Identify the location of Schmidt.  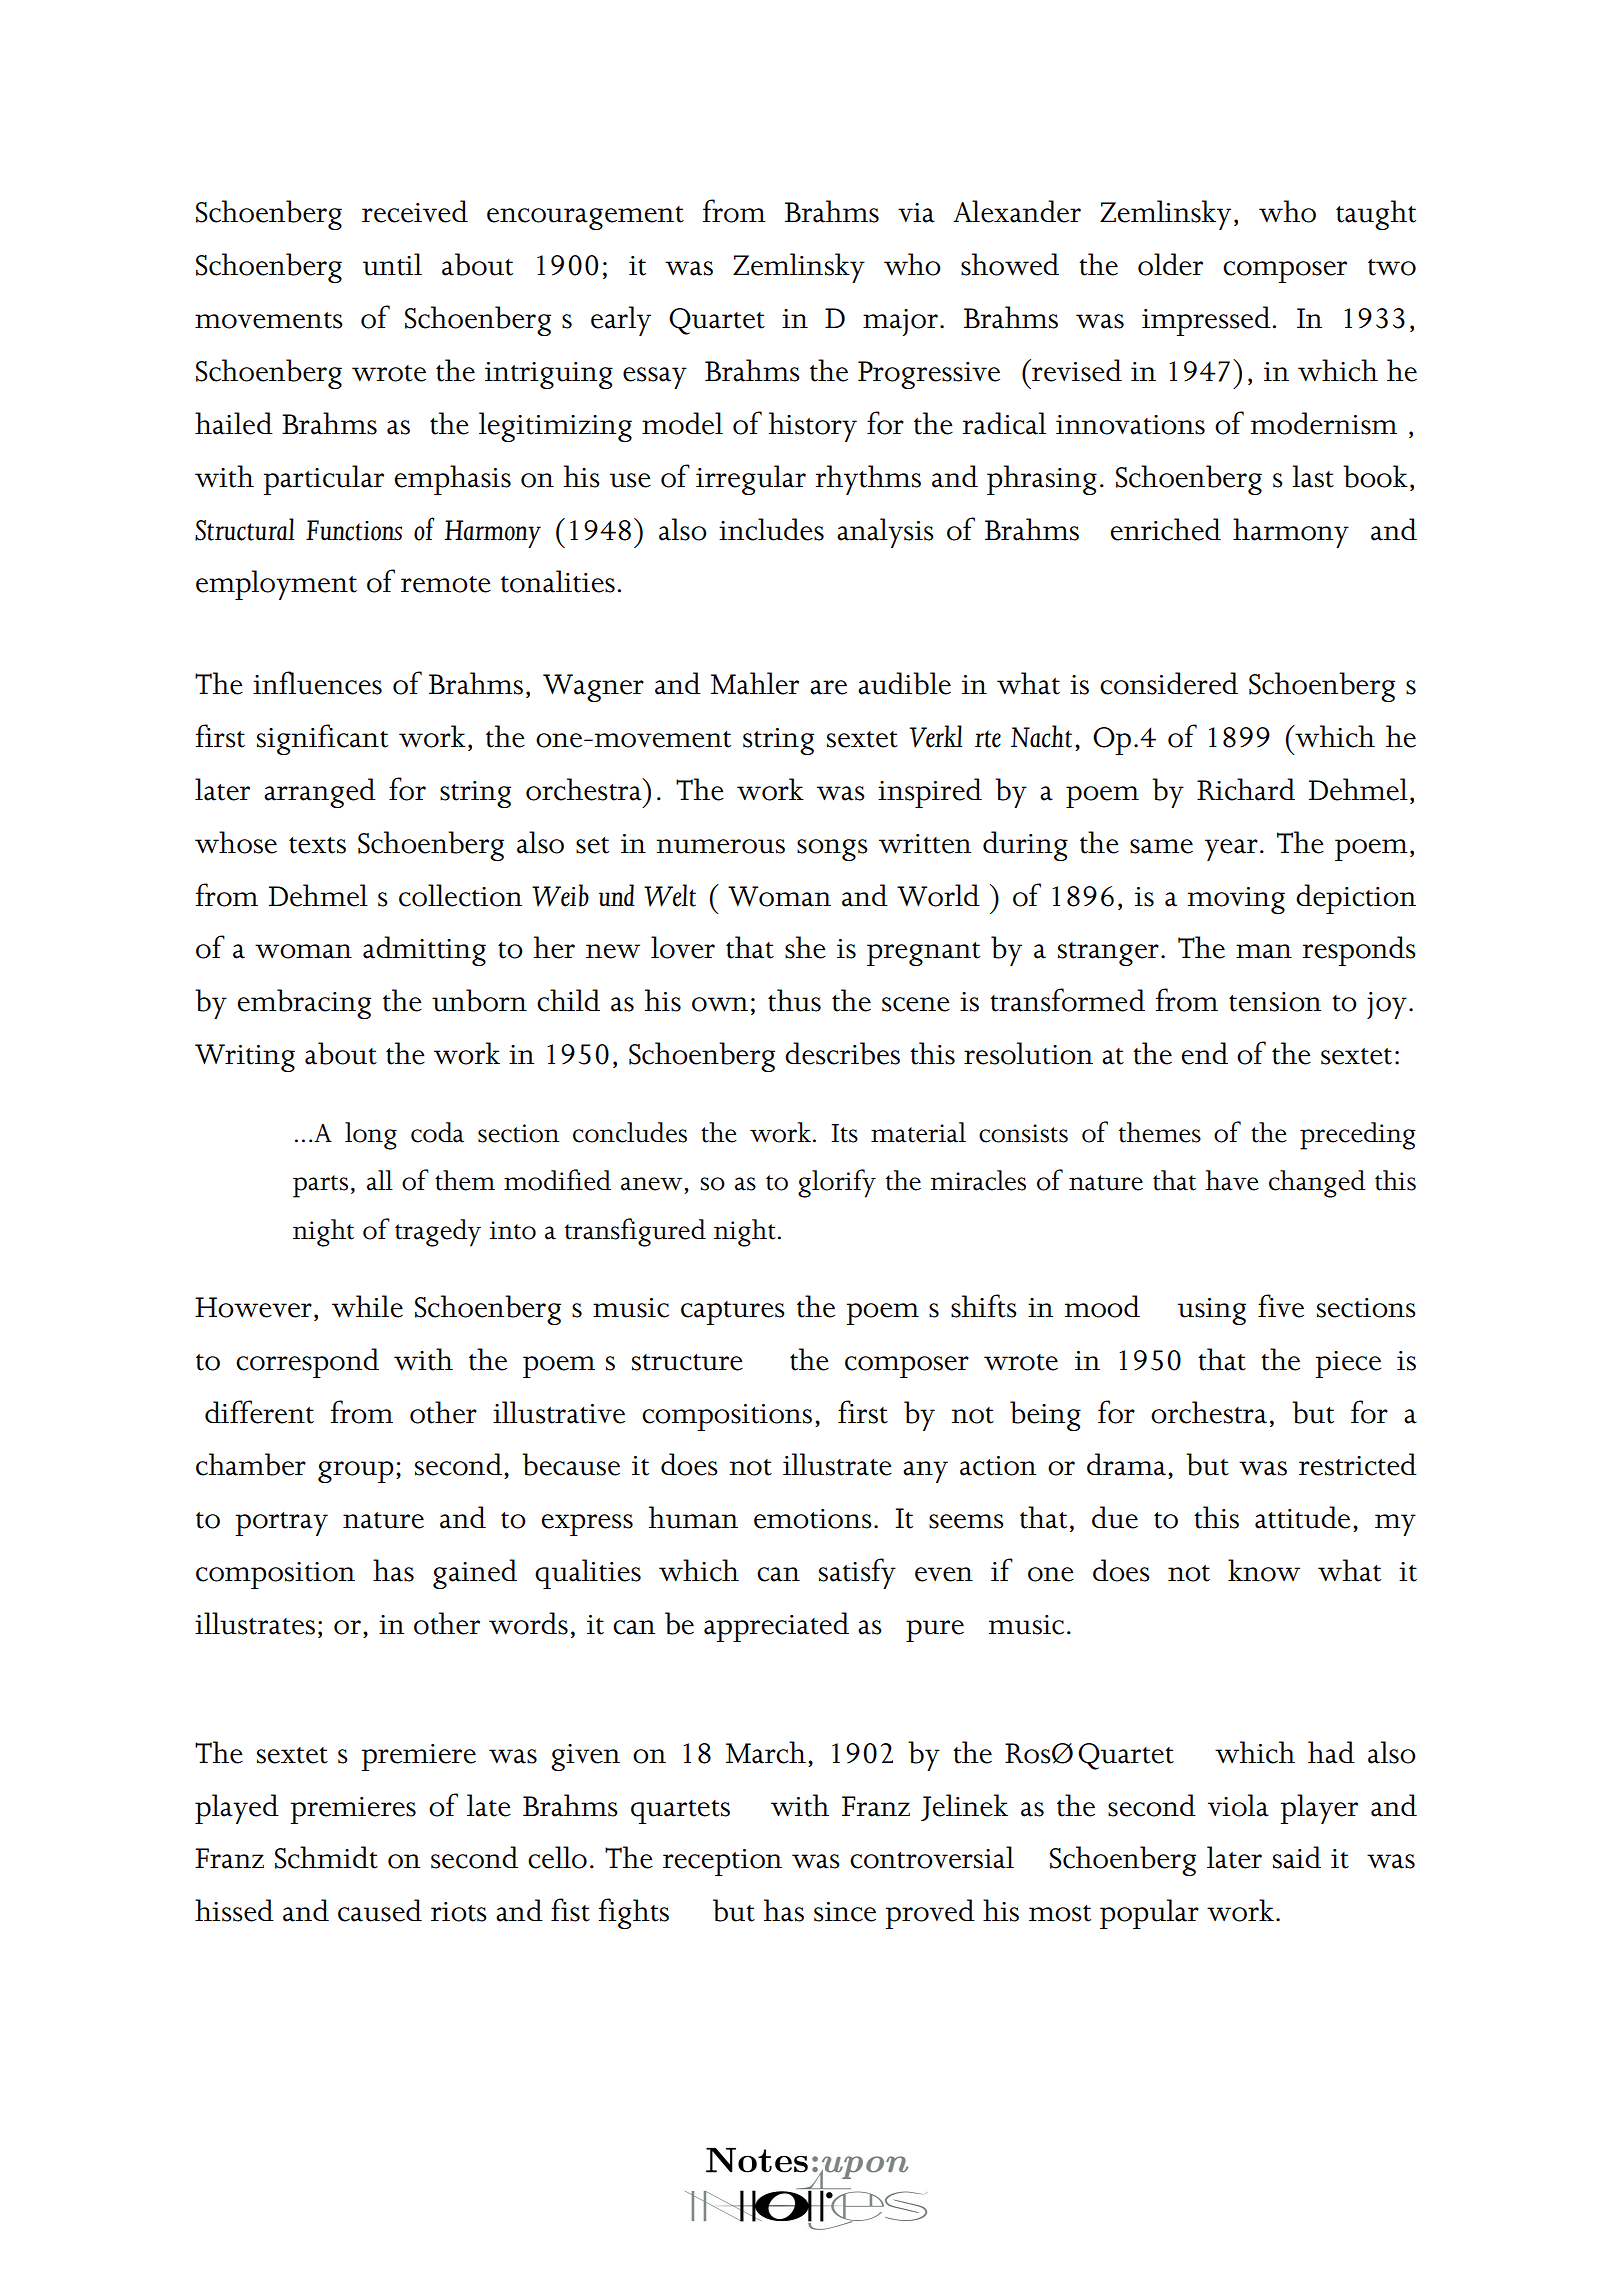
(326, 1857).
